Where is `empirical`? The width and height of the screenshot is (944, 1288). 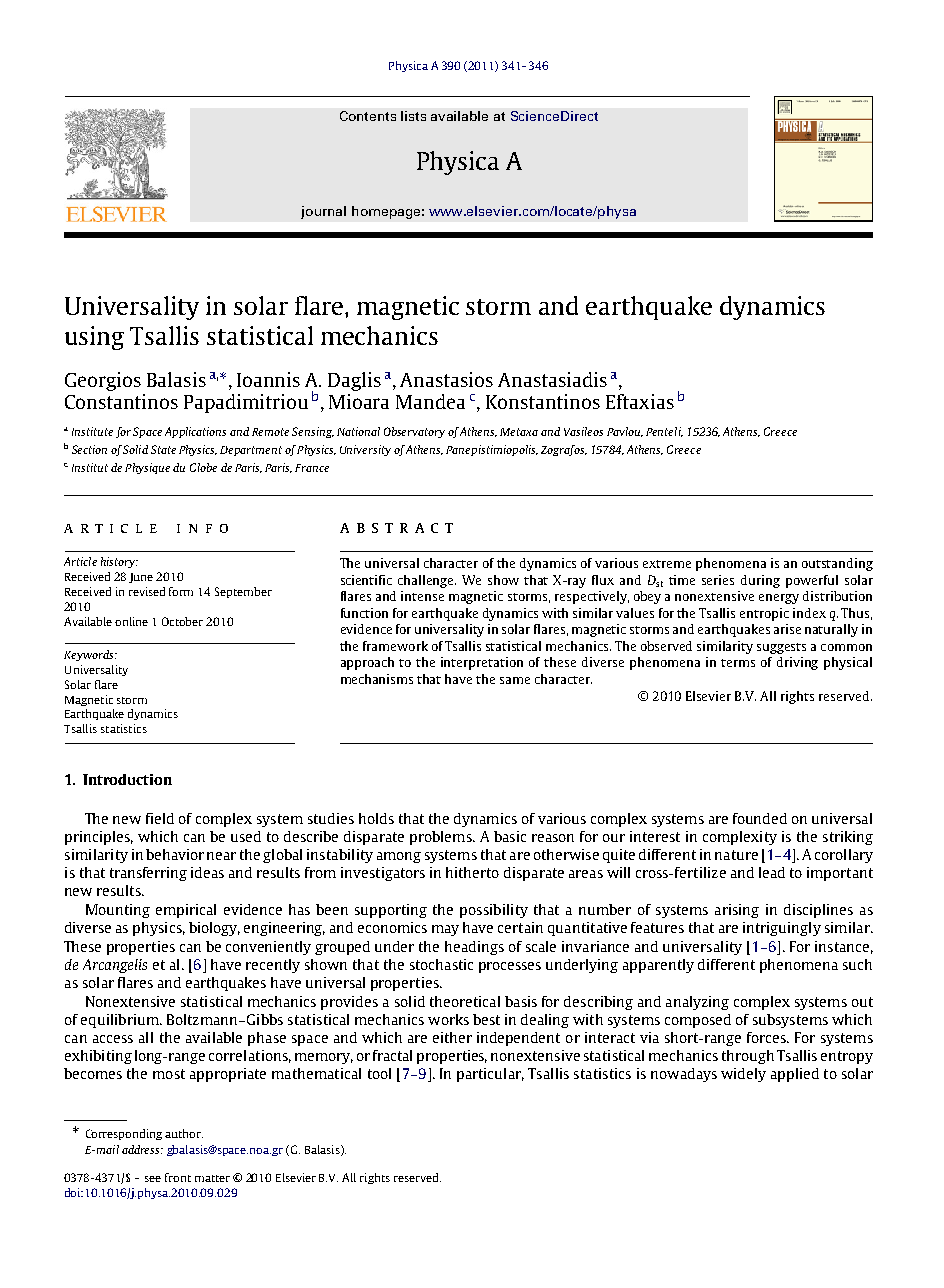 empirical is located at coordinates (186, 911).
